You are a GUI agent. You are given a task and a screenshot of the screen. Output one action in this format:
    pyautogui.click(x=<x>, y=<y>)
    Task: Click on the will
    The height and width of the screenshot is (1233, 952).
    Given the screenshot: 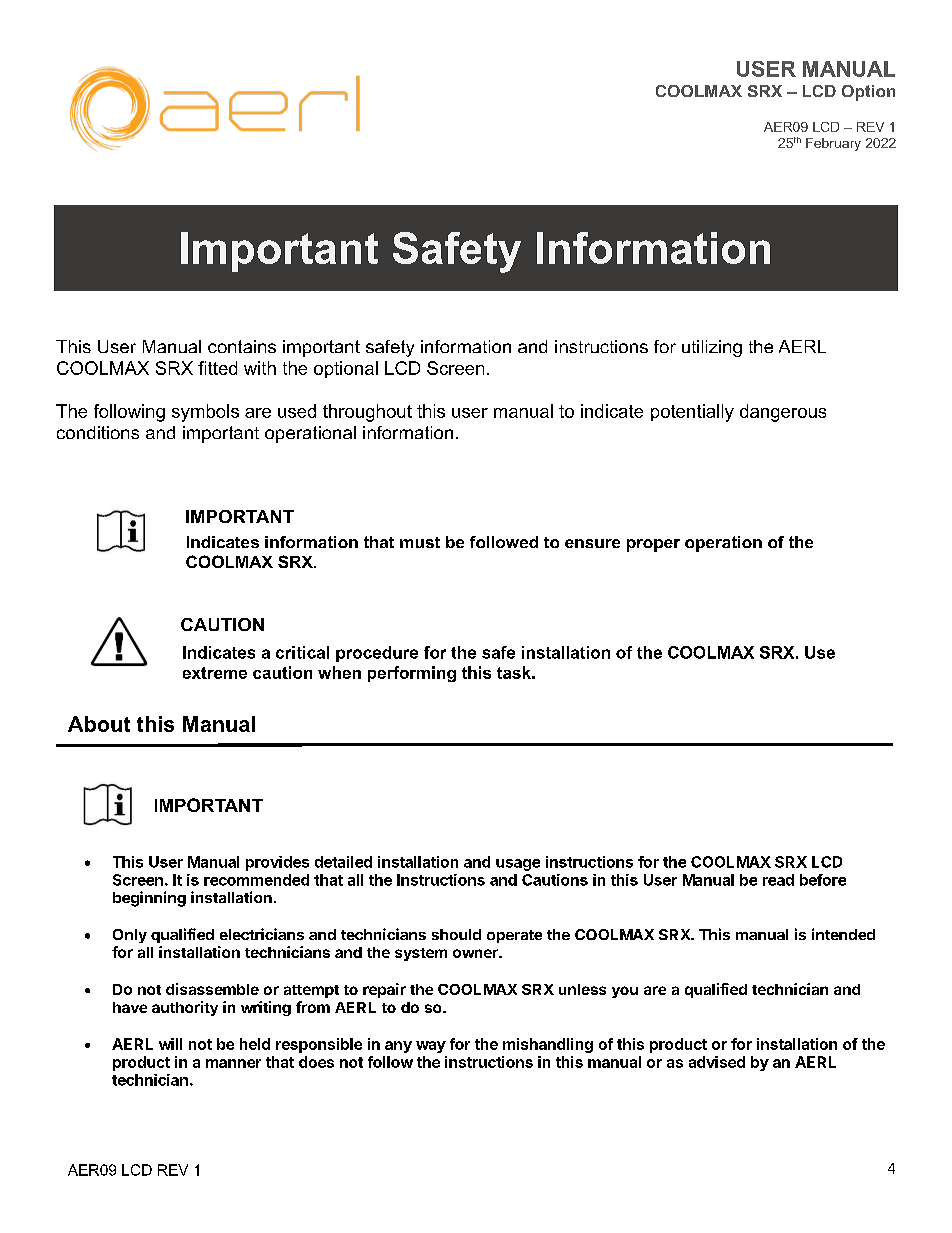 What is the action you would take?
    pyautogui.click(x=170, y=1044)
